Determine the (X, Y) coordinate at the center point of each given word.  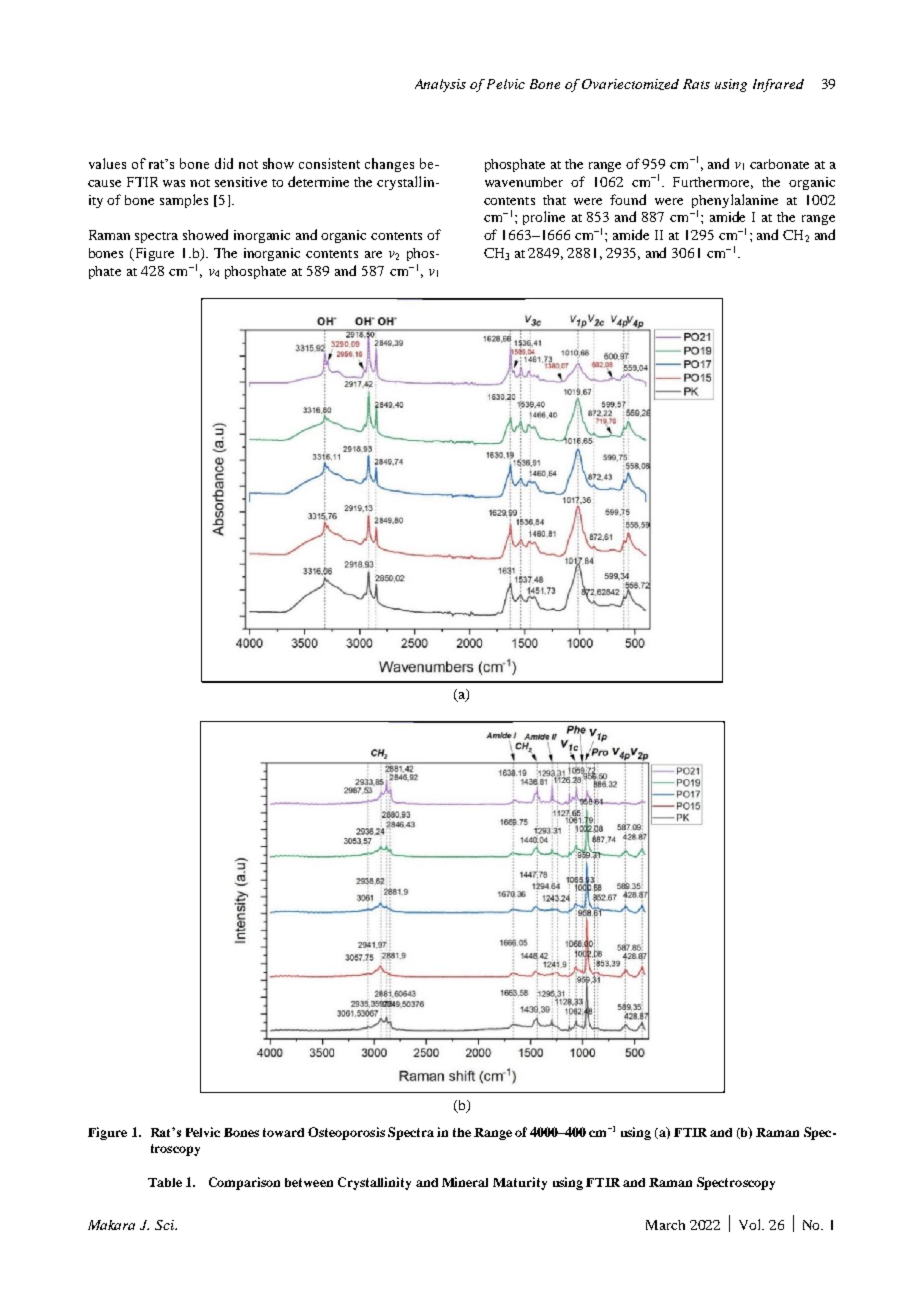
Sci (166, 1225)
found (628, 199)
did (224, 163)
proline (544, 218)
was (174, 183)
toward (283, 1132)
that (554, 200)
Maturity (520, 1183)
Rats (696, 84)
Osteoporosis (346, 1133)
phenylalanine (735, 201)
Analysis (440, 85)
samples (184, 201)
